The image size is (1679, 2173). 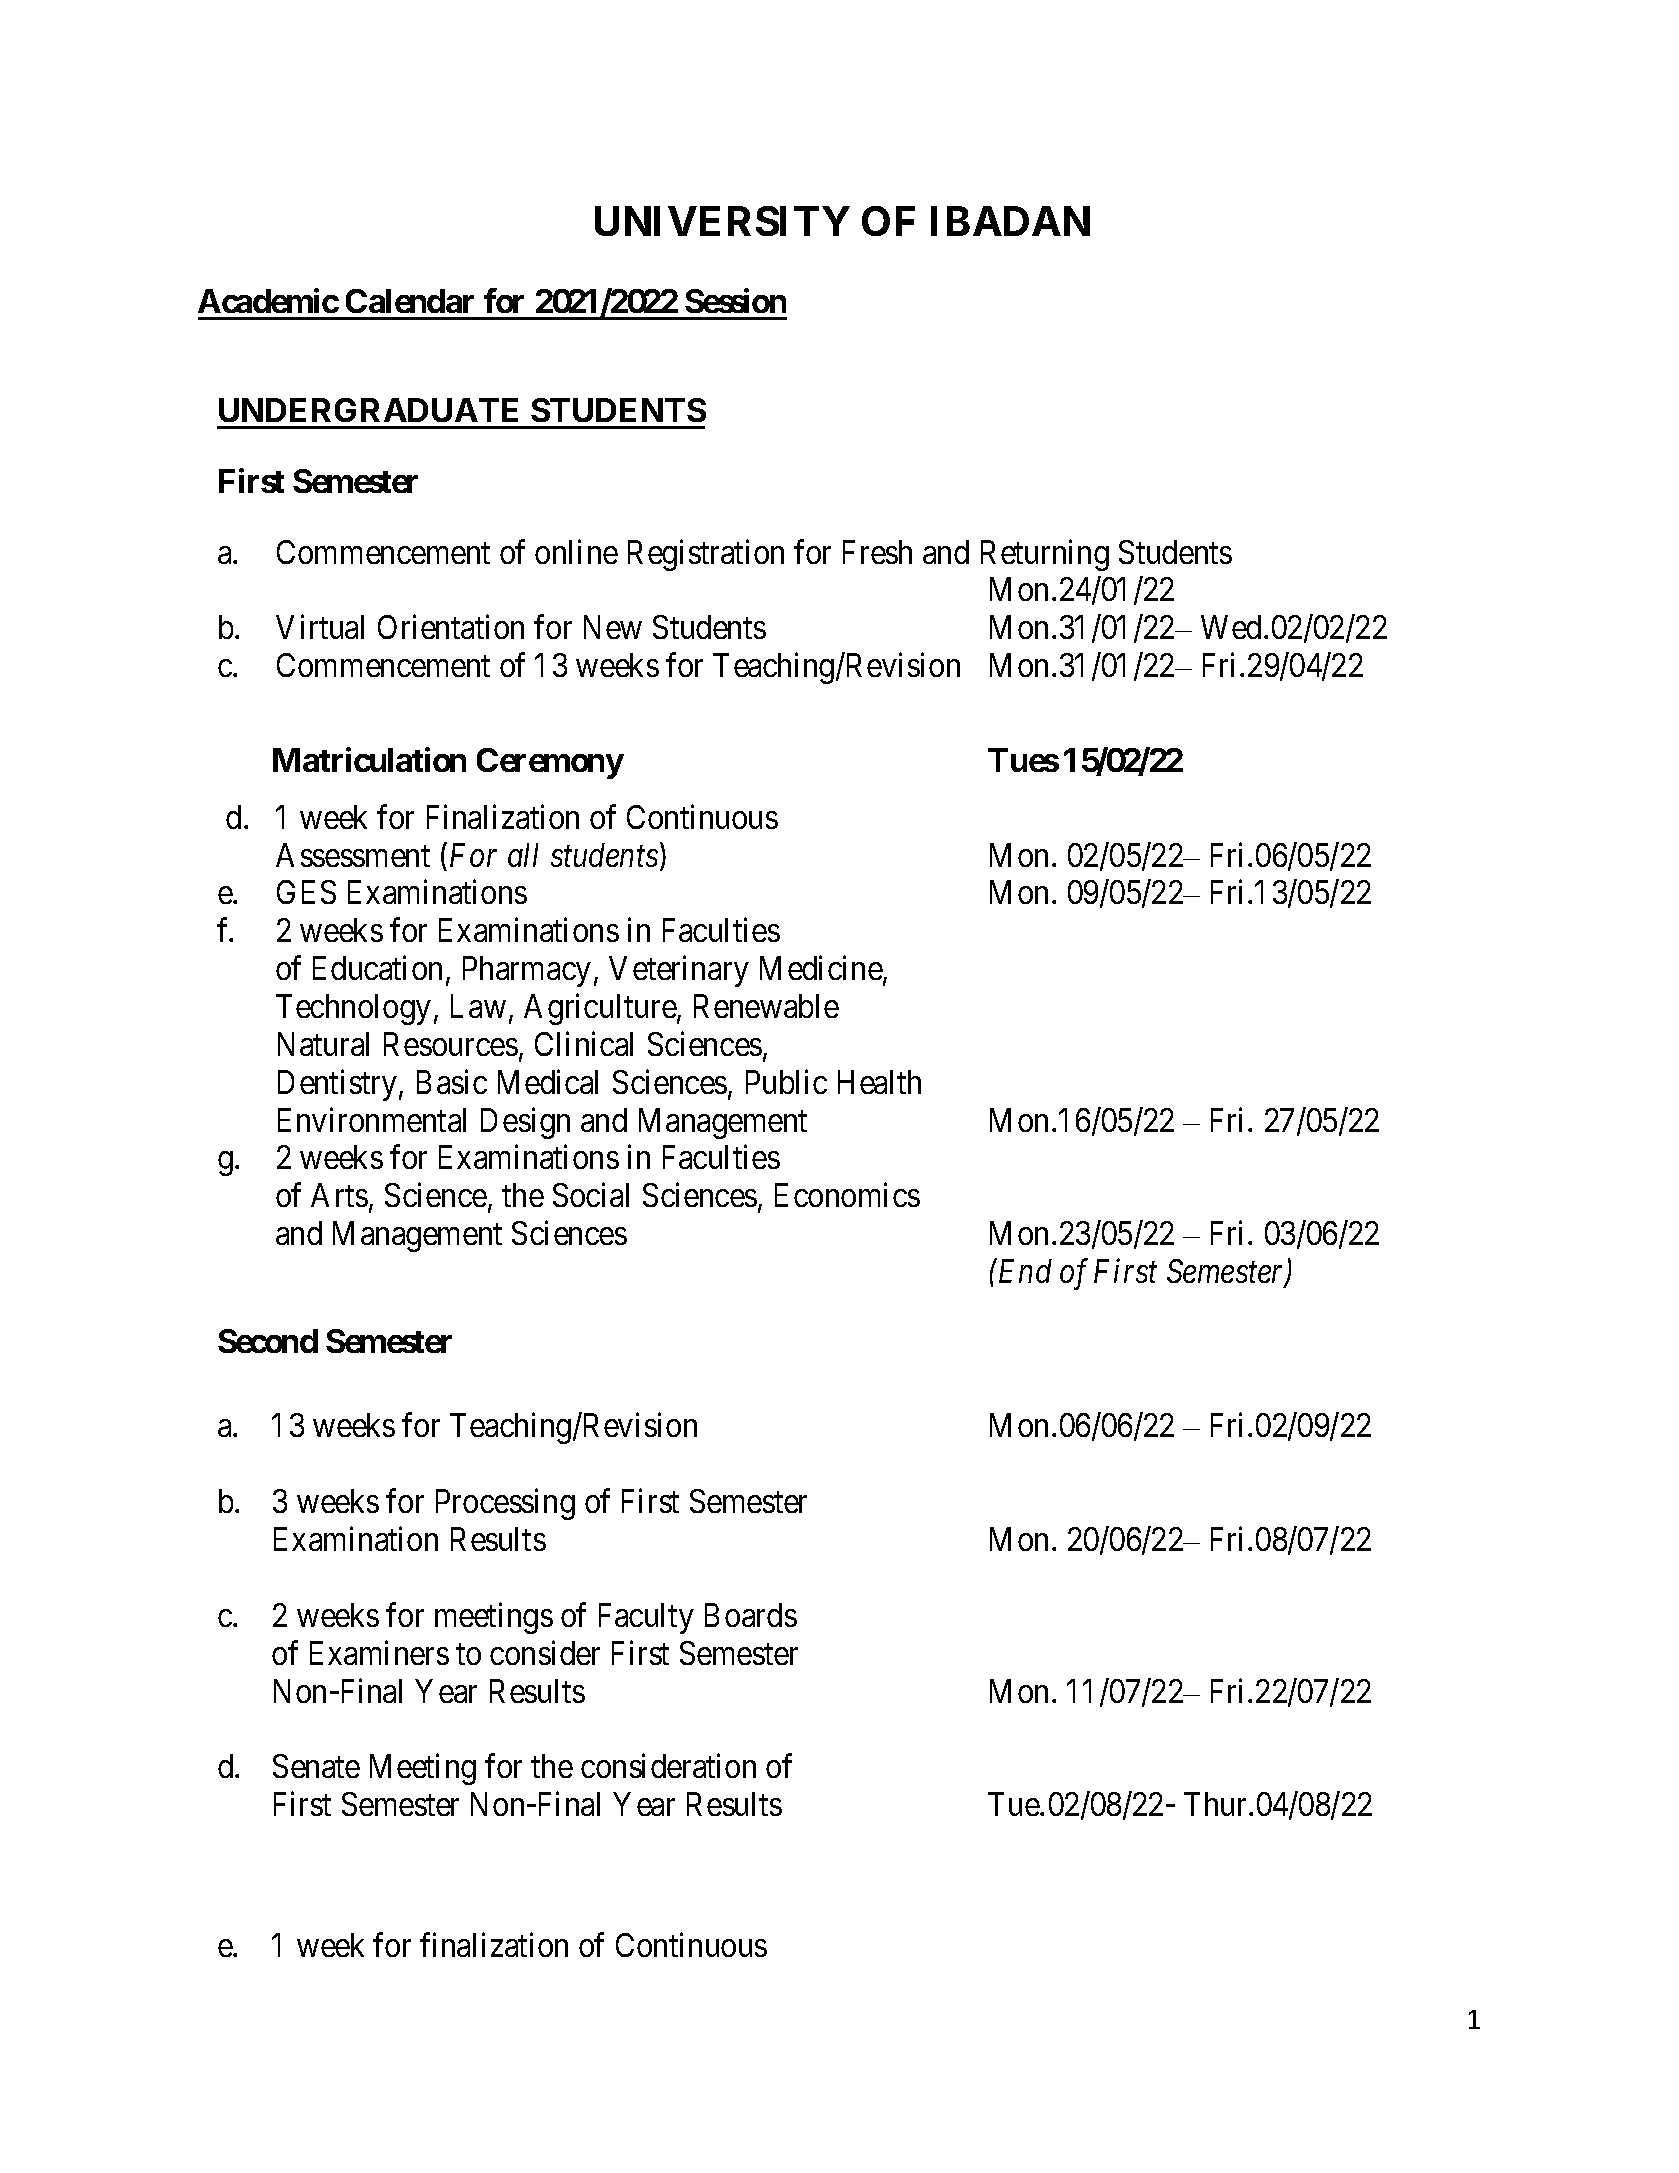 I want to click on Second, so click(x=268, y=1341).
